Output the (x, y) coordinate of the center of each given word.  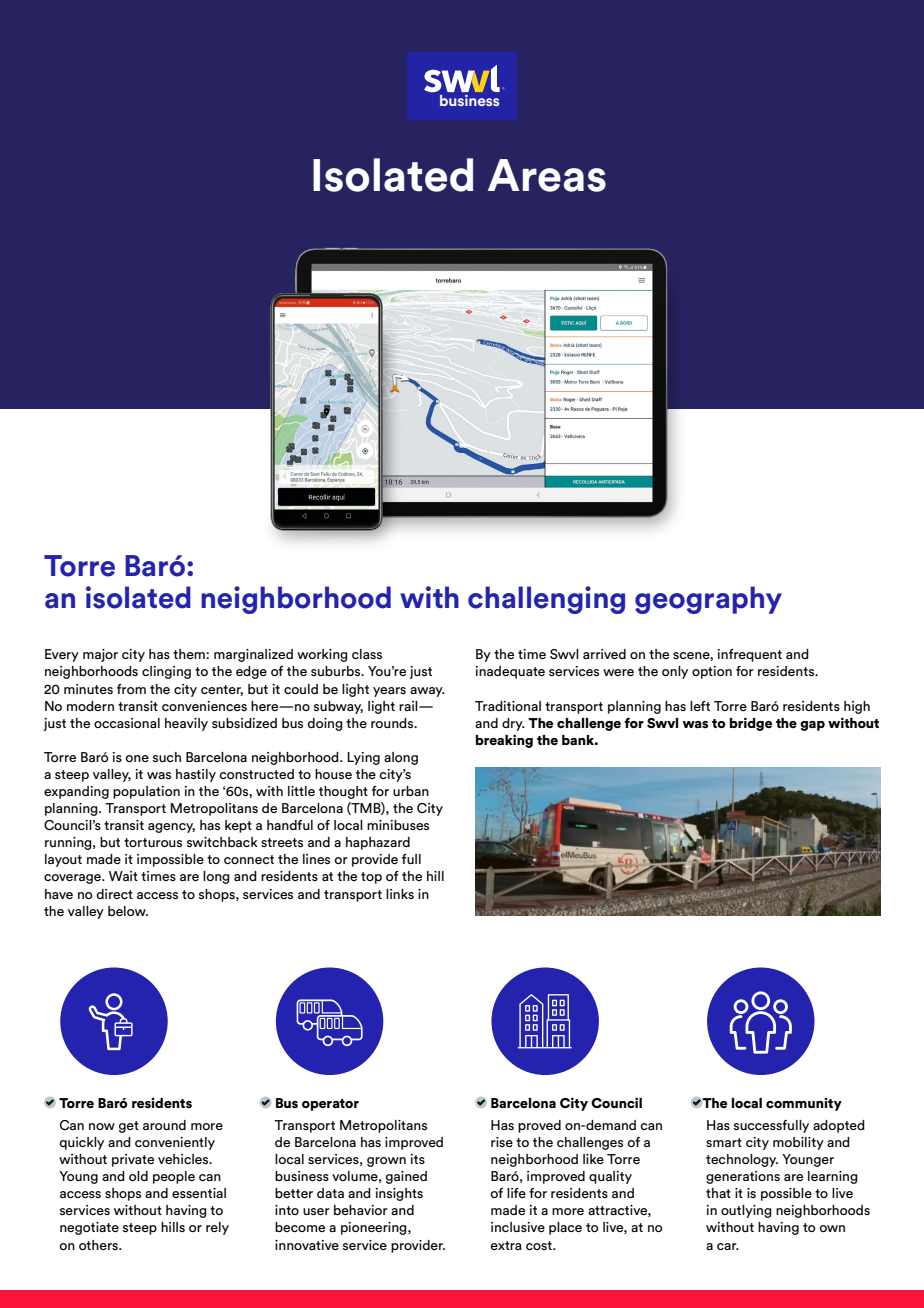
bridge (751, 724)
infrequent (749, 655)
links (400, 894)
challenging (546, 600)
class (367, 654)
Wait (123, 876)
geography (708, 600)
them (190, 654)
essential (199, 1193)
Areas (547, 175)
